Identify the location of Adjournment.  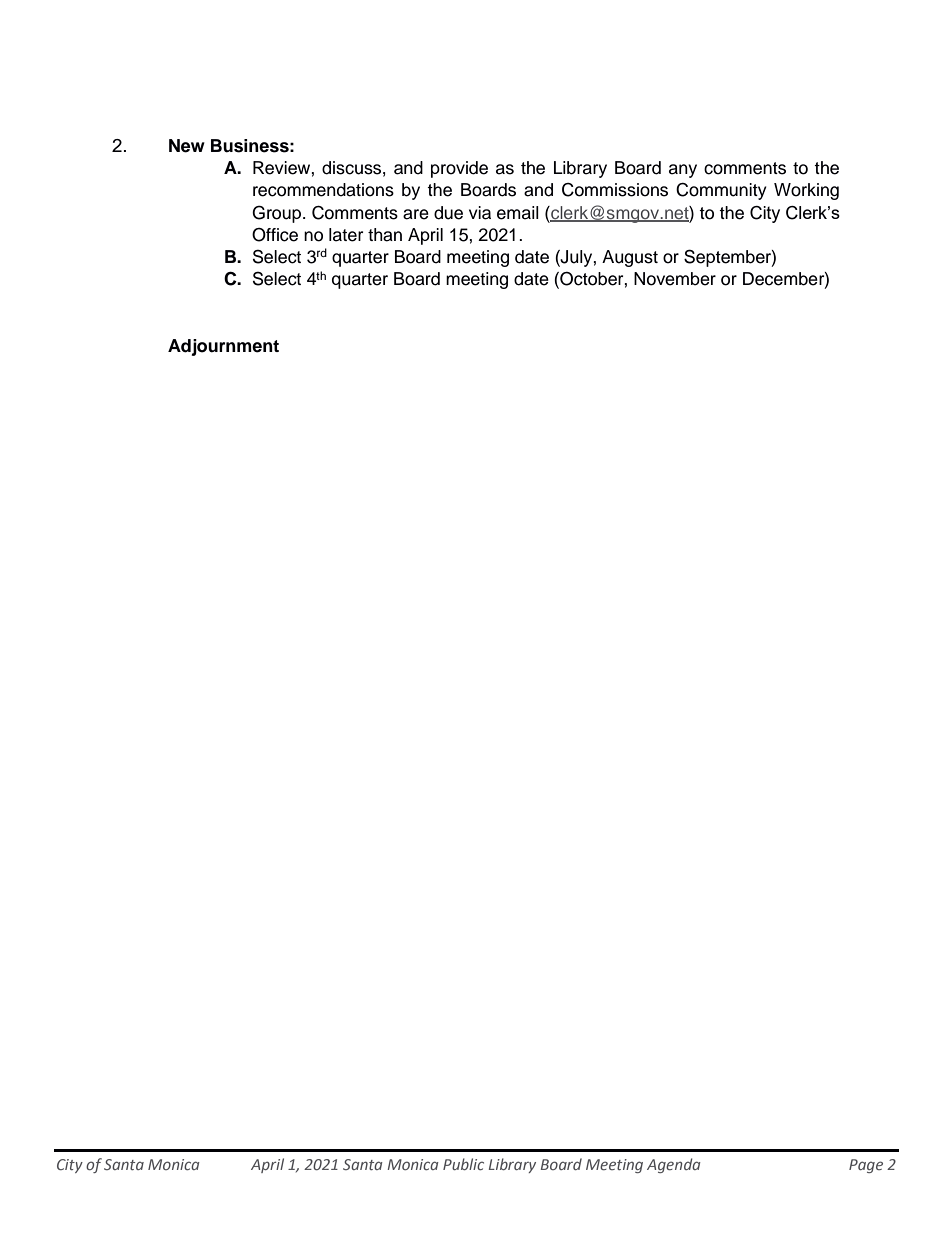
(223, 347).
